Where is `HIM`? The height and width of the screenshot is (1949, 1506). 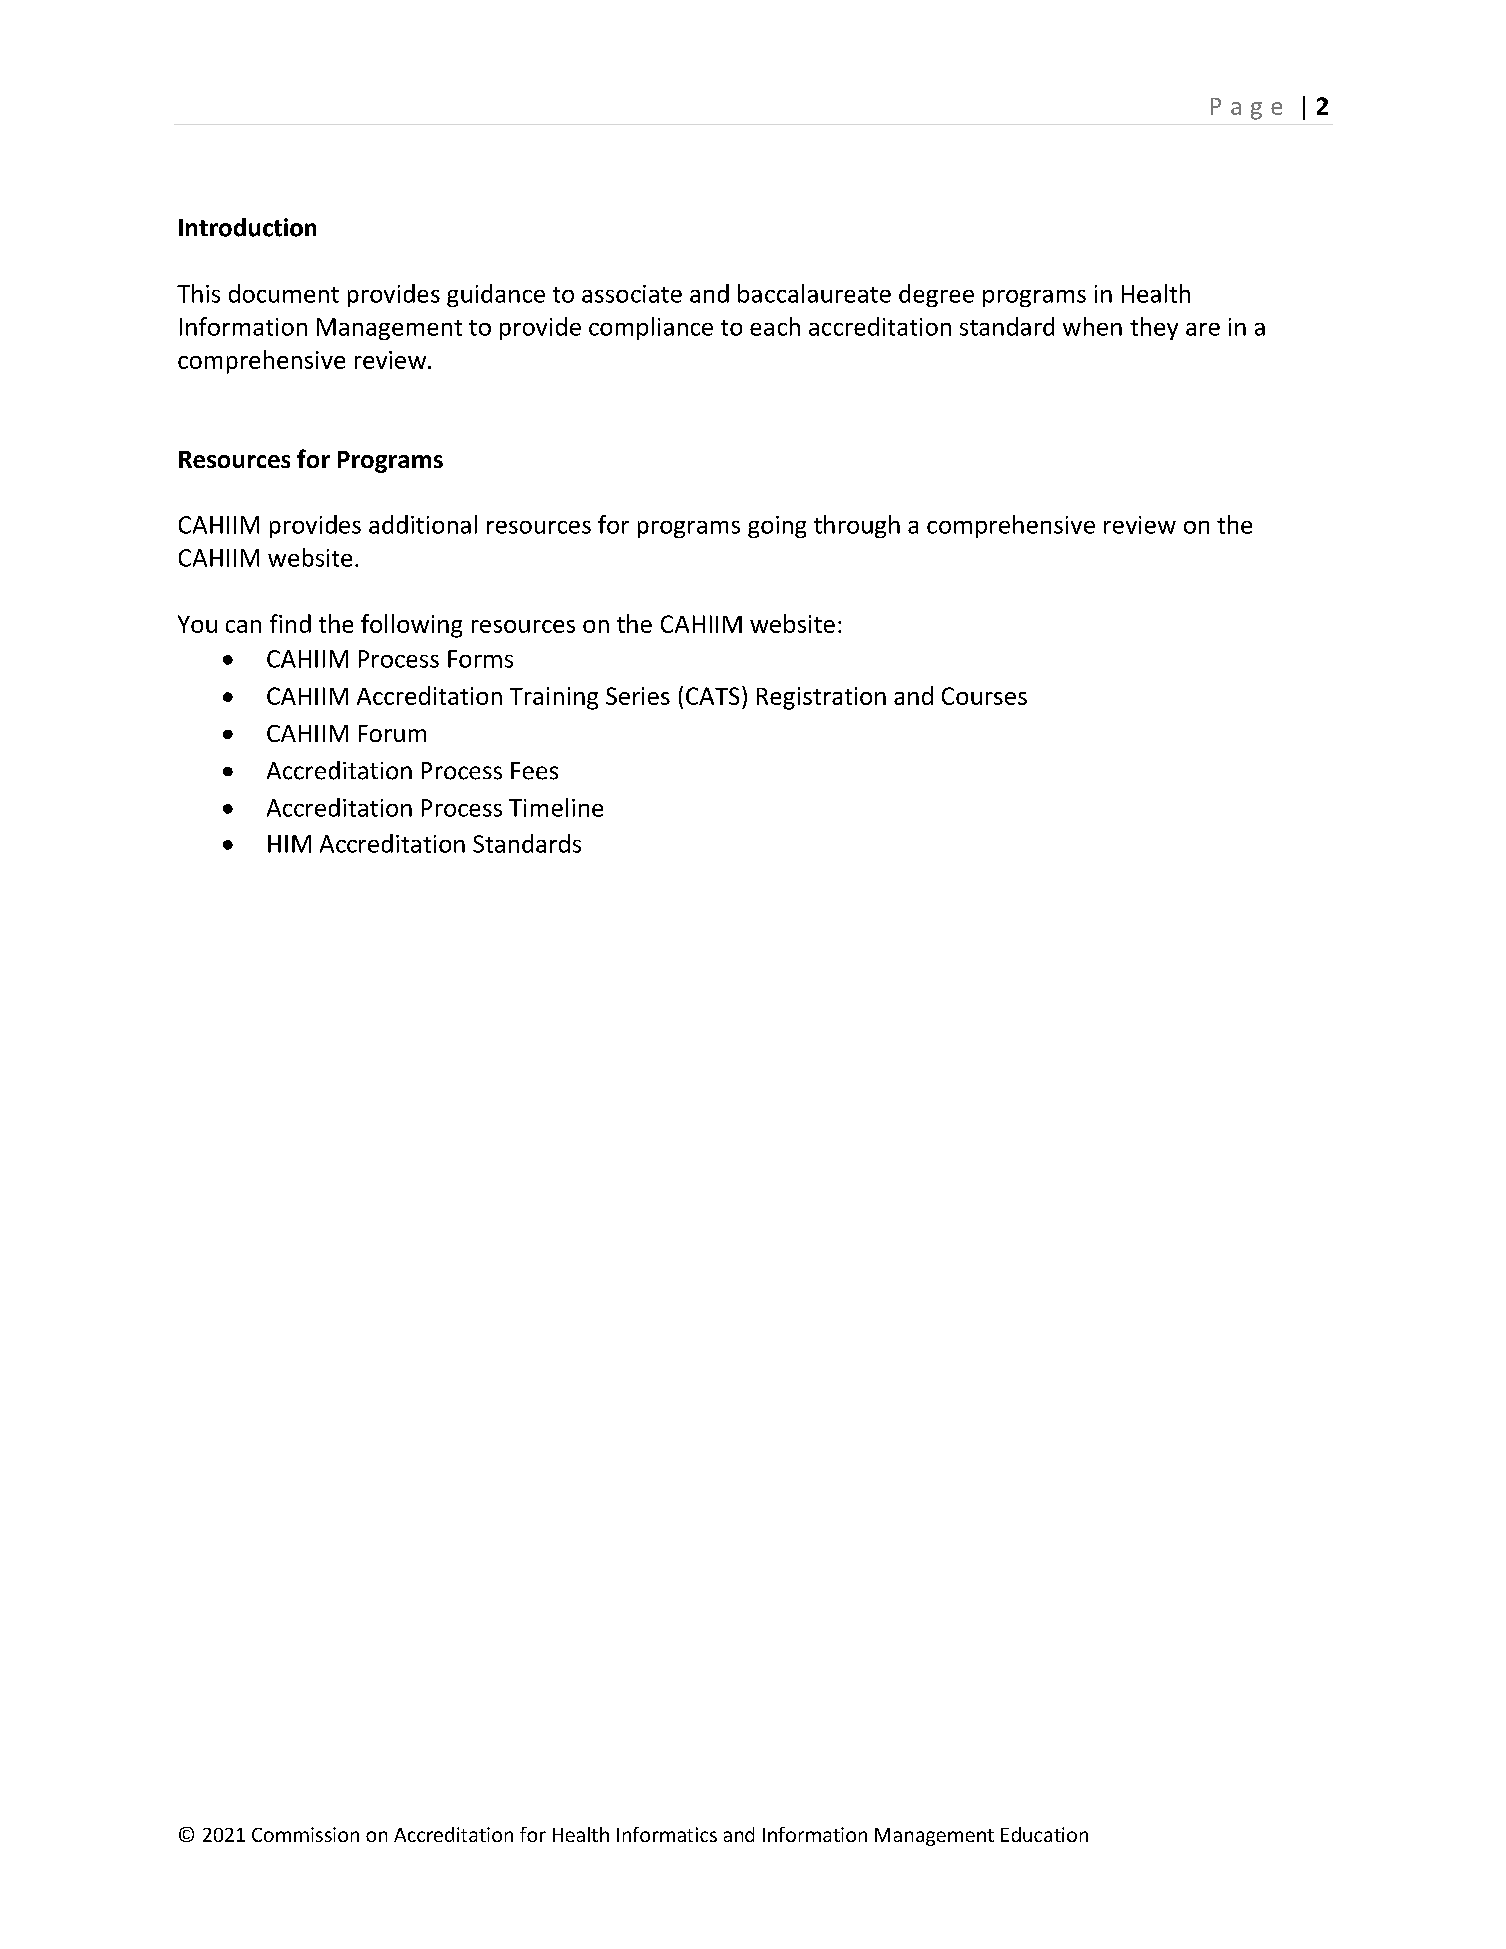 HIM is located at coordinates (289, 844).
